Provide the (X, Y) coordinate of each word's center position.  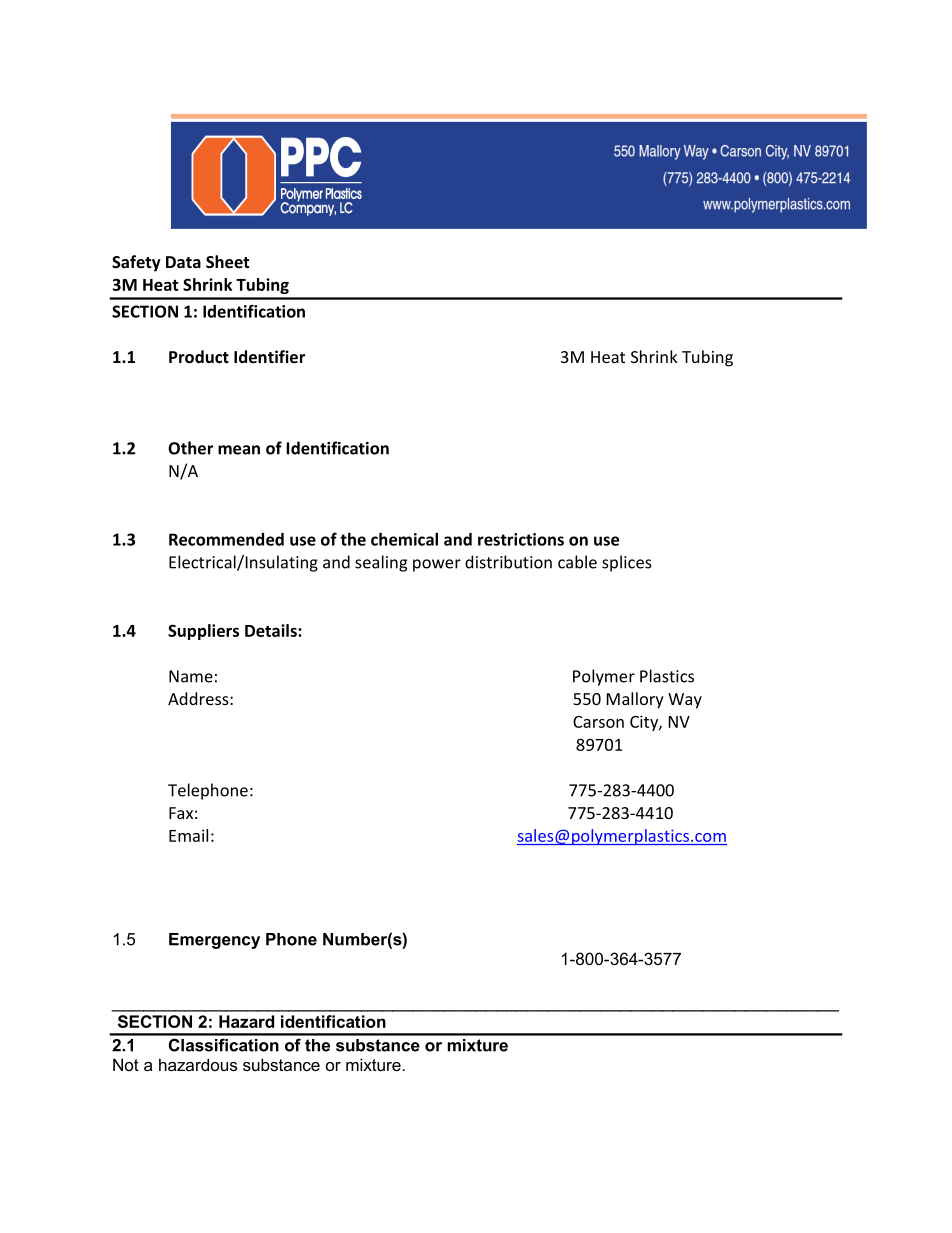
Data (183, 262)
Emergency (214, 941)
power (437, 565)
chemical (404, 539)
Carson (598, 722)
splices (627, 563)
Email (188, 835)
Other (190, 448)
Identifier (269, 356)
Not (126, 1064)
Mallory (635, 700)
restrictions (521, 539)
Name (191, 676)
